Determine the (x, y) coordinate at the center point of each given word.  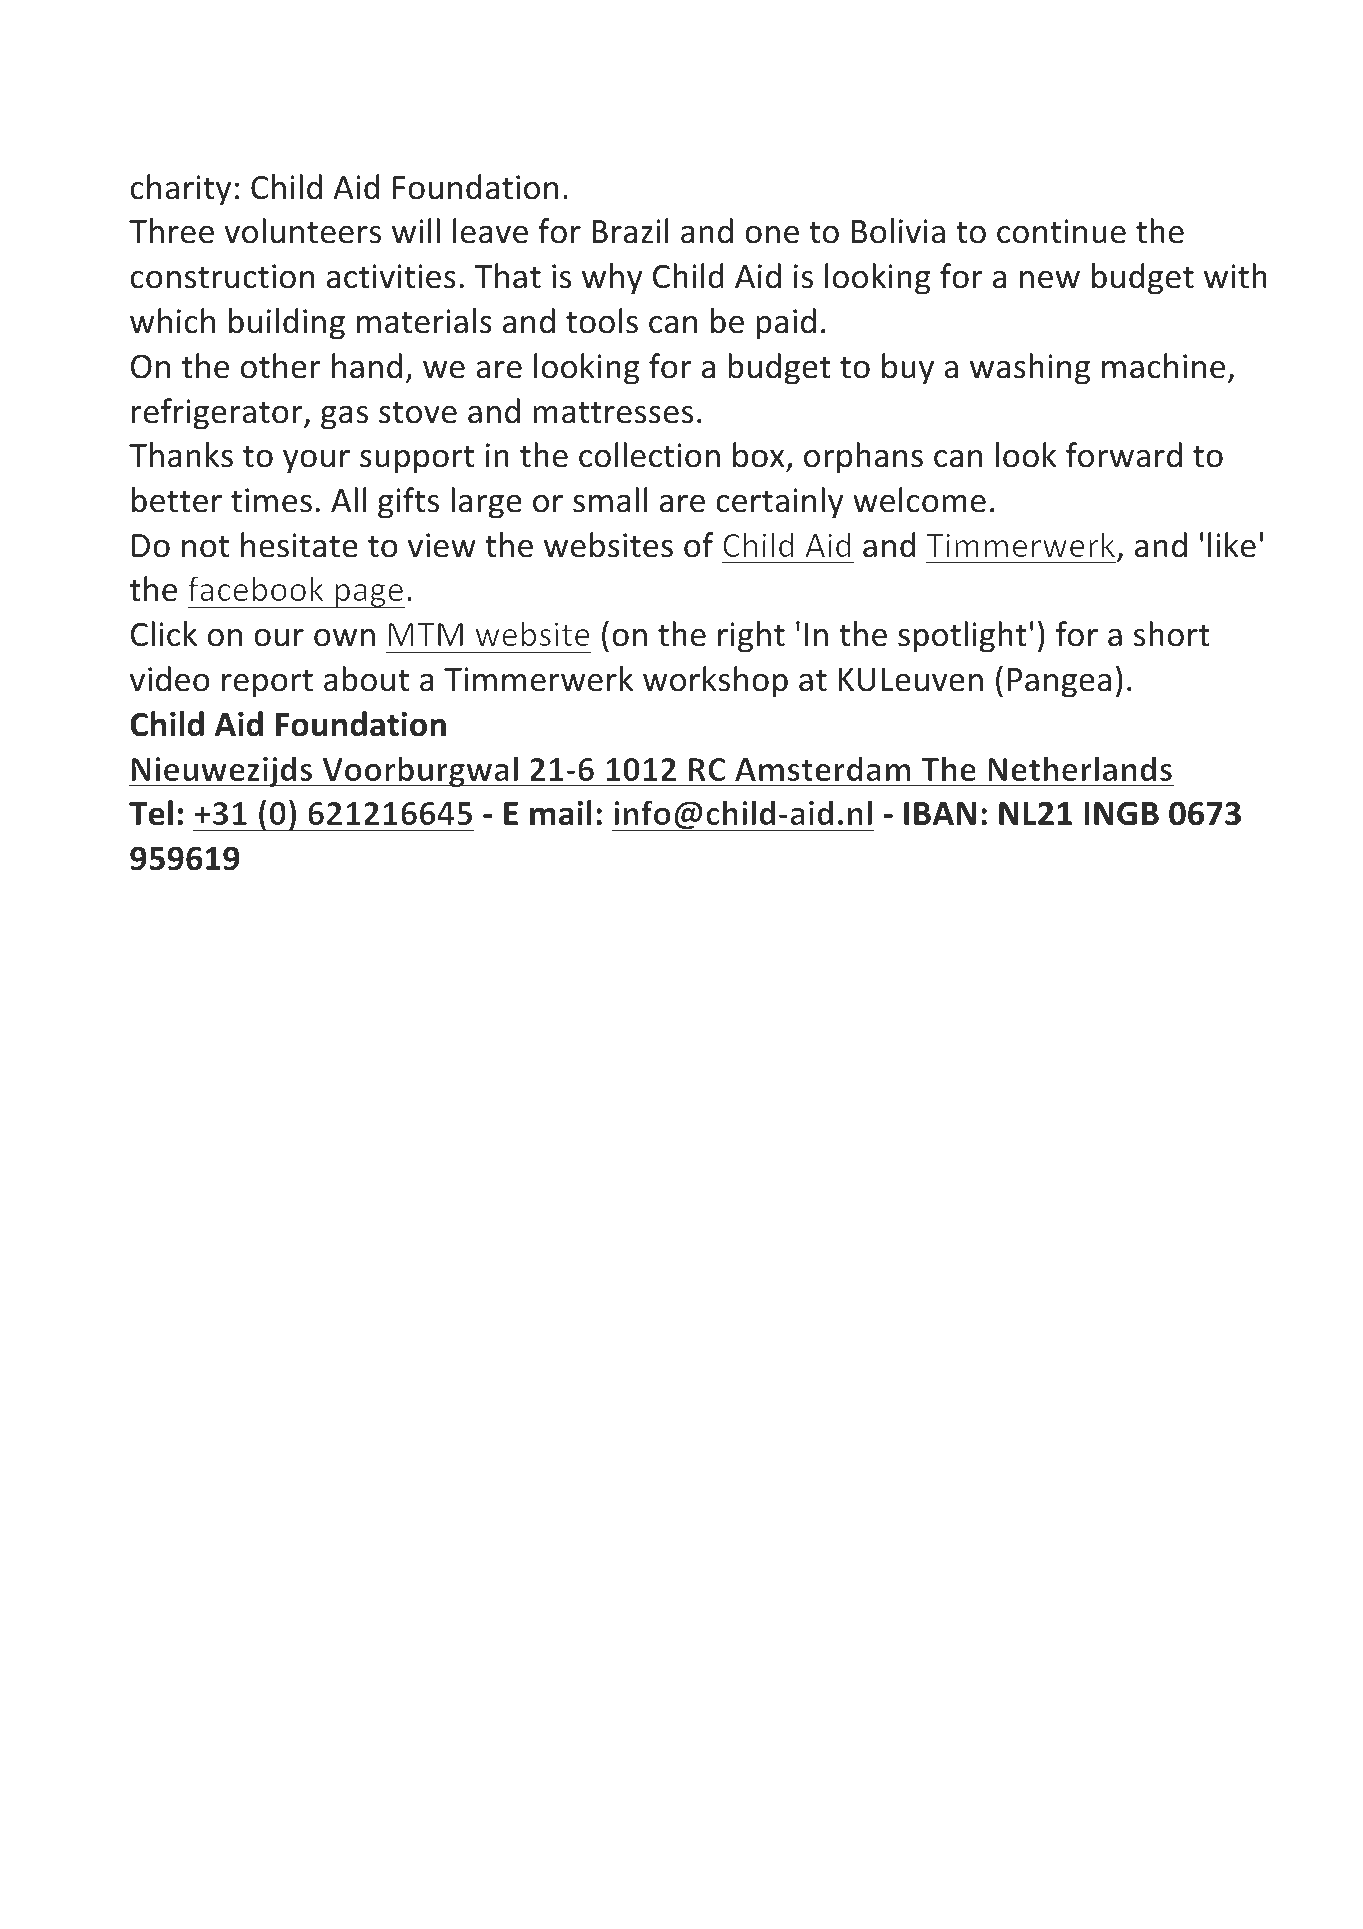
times (271, 500)
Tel (151, 813)
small (610, 500)
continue (1061, 231)
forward (1124, 455)
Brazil (630, 231)
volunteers (302, 231)
